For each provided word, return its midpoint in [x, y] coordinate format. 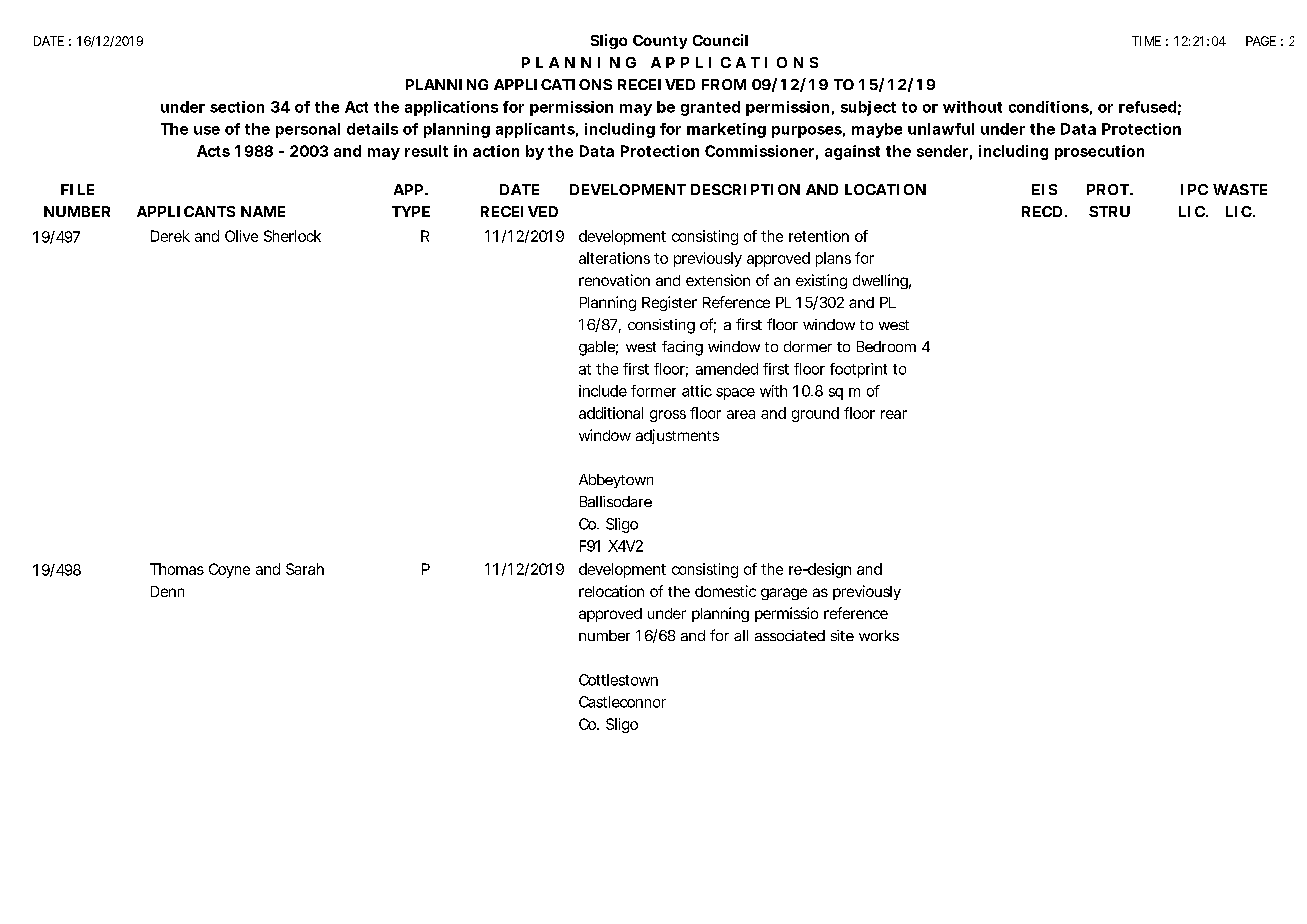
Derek [170, 236]
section [237, 107]
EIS [1044, 189]
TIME [1146, 41]
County [660, 42]
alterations [614, 258]
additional [611, 413]
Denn [167, 591]
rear [894, 414]
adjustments [677, 436]
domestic [725, 591]
